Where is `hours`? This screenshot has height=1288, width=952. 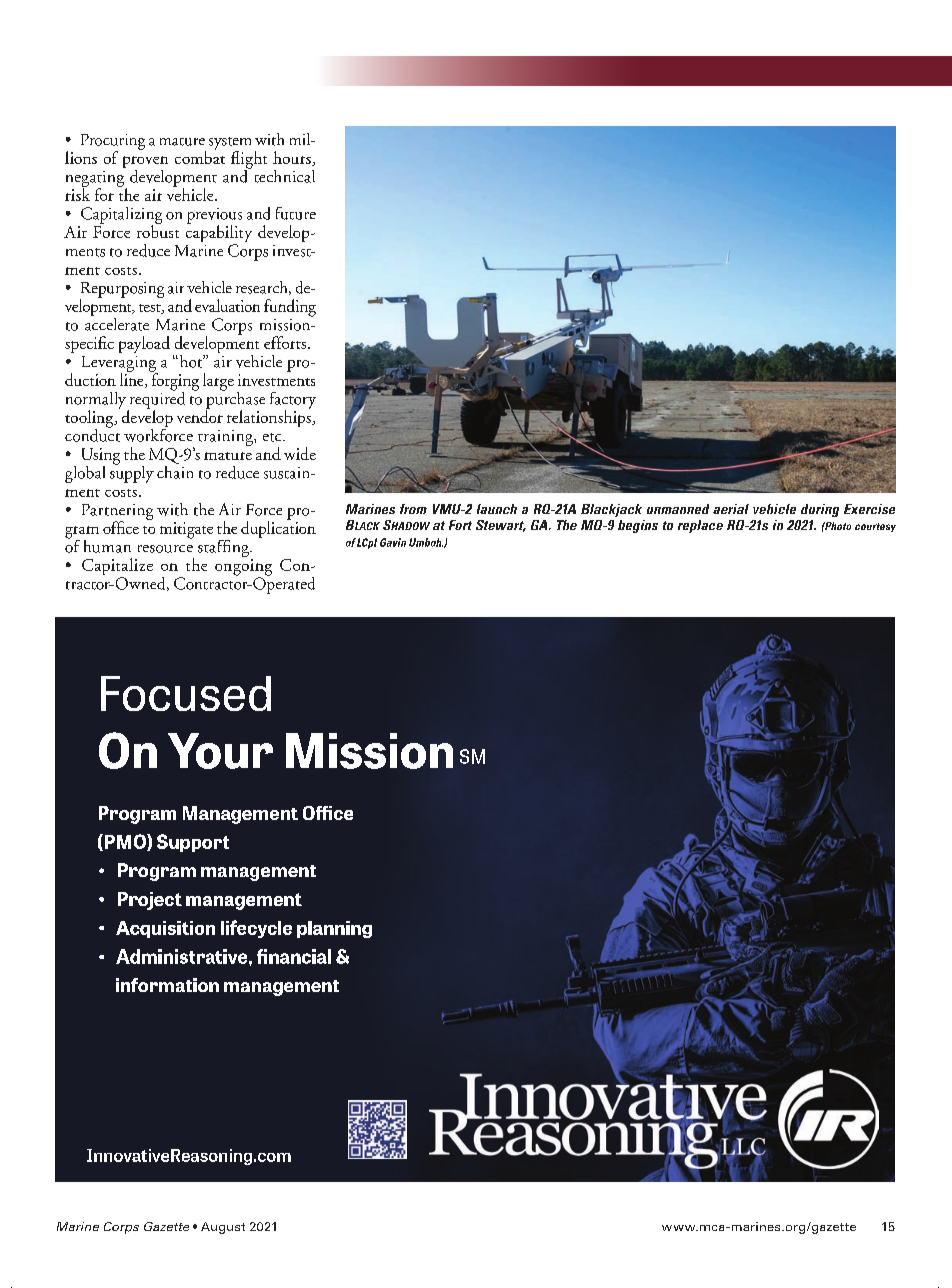 hours is located at coordinates (293, 158).
